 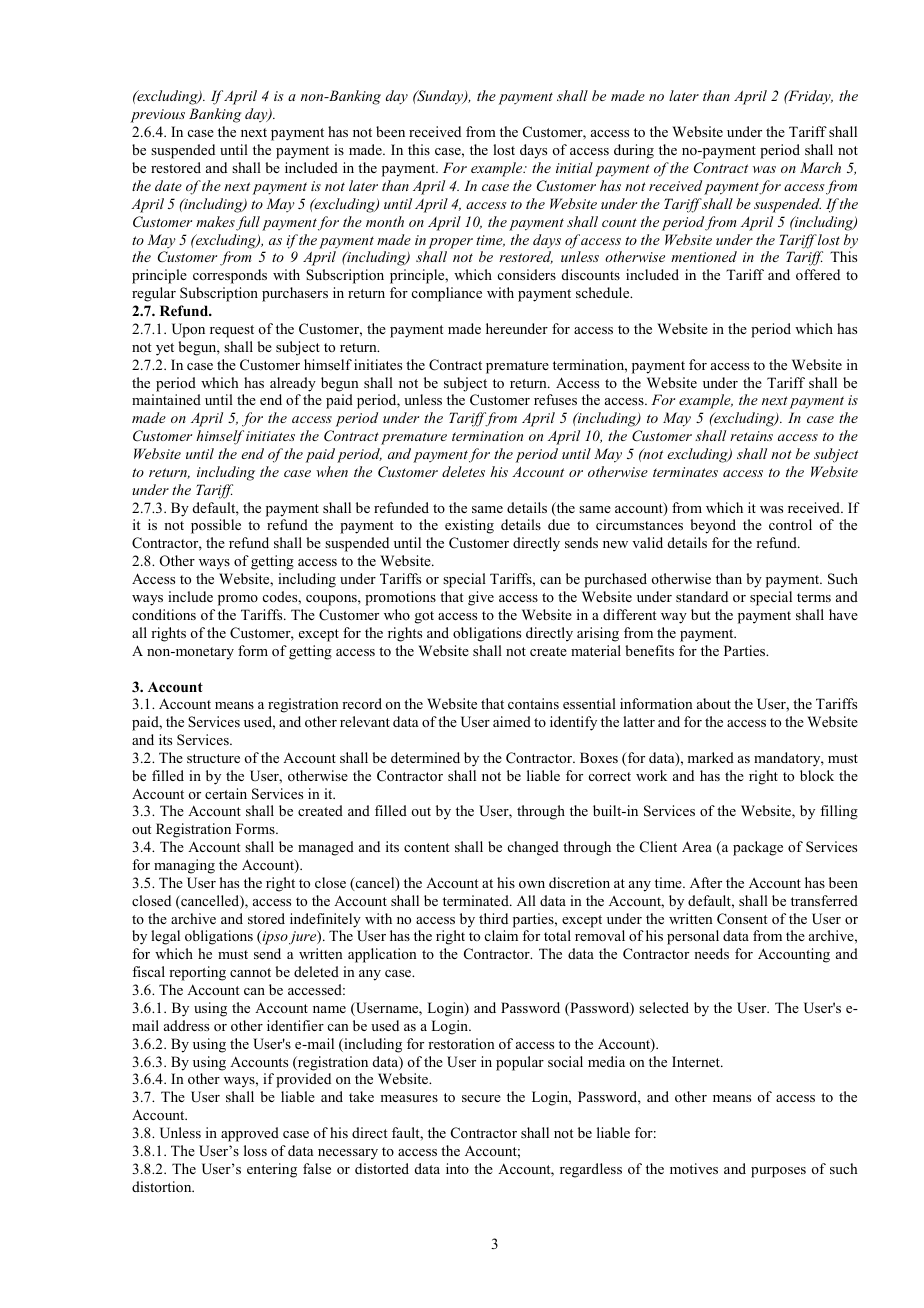 What do you see at coordinates (457, 1168) in the image?
I see `into` at bounding box center [457, 1168].
